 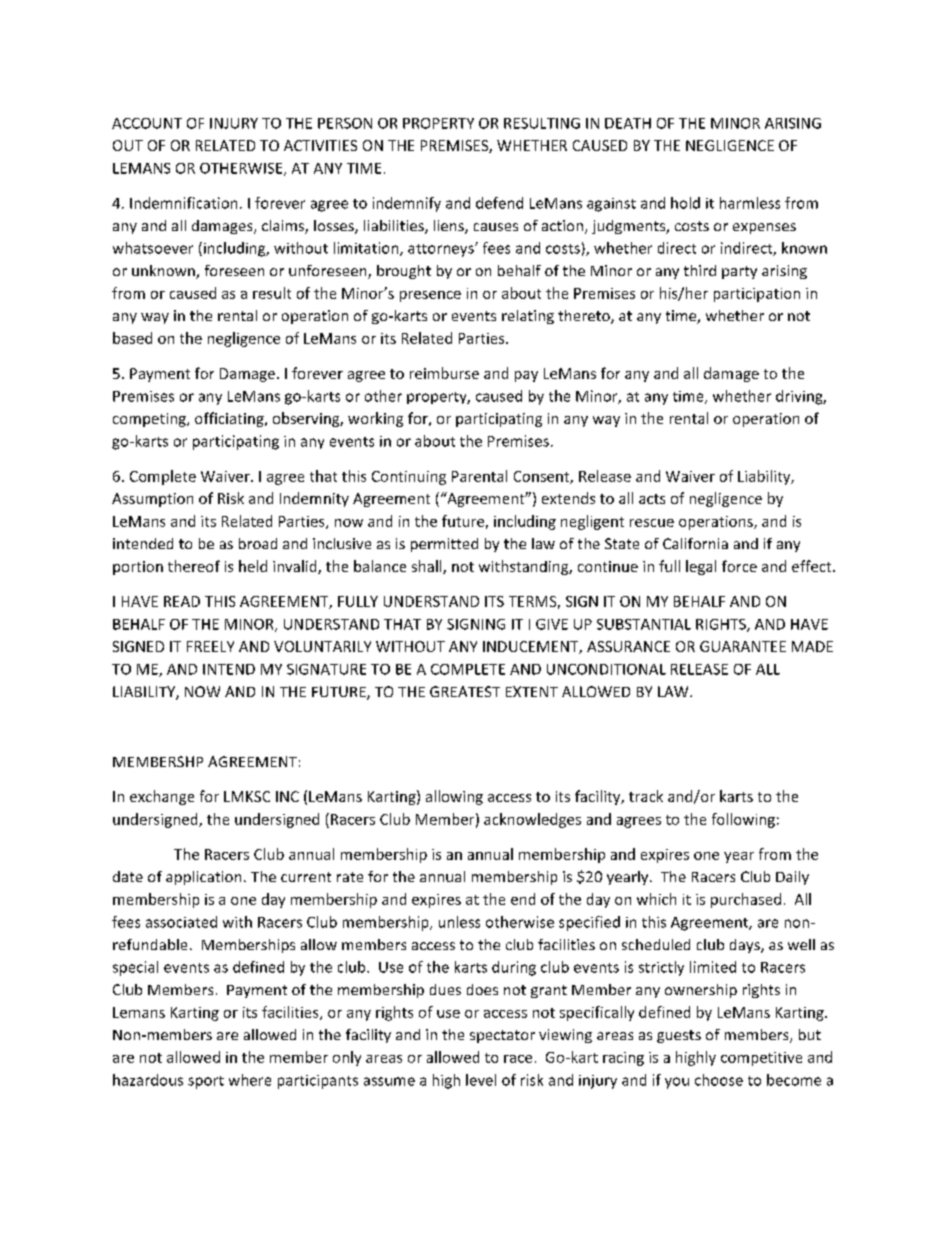 I want to click on ACCOUNT, so click(x=147, y=123).
